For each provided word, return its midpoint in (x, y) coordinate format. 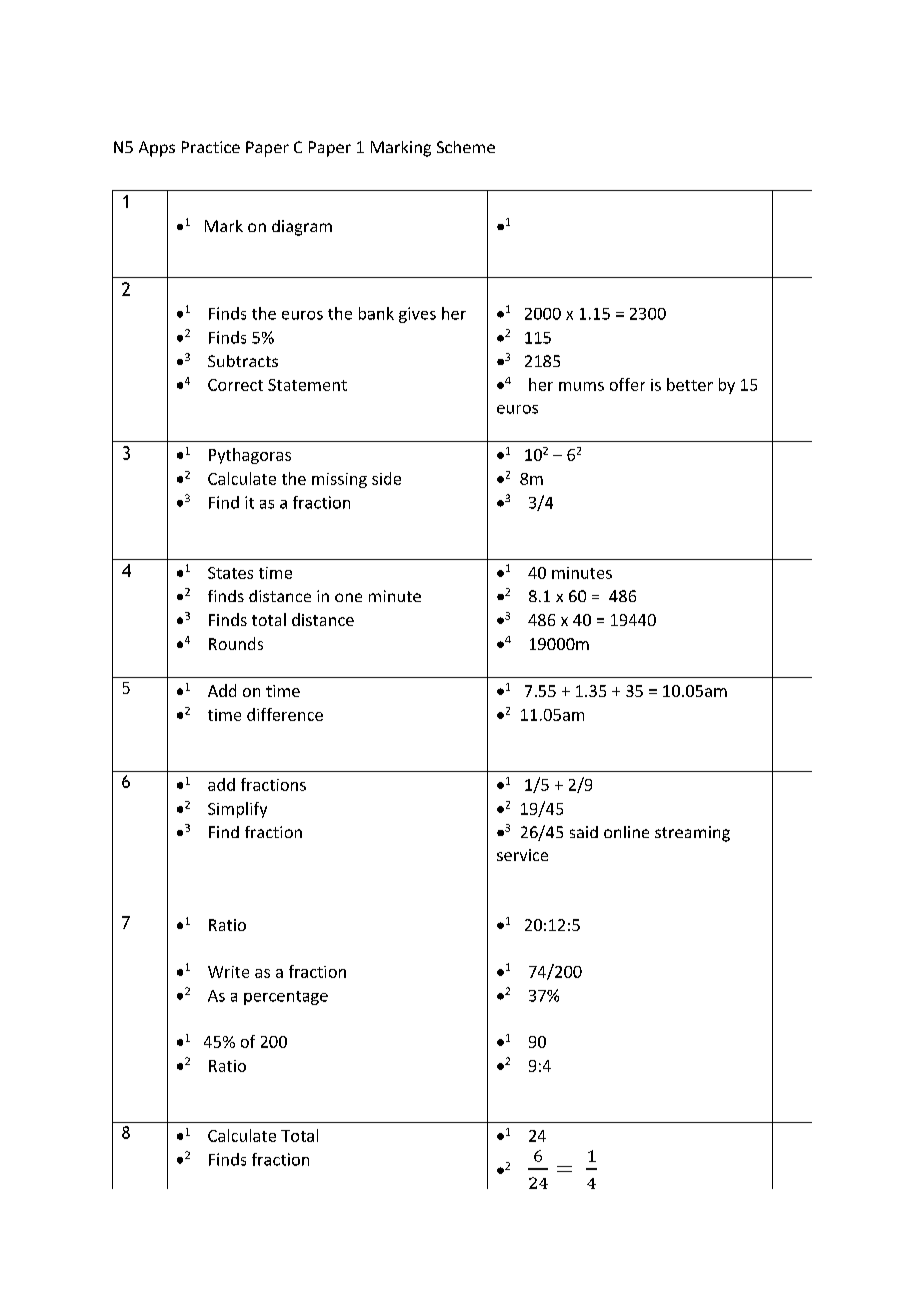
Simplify (237, 810)
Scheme (466, 147)
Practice (211, 147)
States (230, 573)
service (522, 855)
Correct (235, 385)
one (348, 597)
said (584, 832)
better (690, 384)
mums (581, 386)
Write (228, 972)
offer (627, 384)
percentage (286, 998)
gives (417, 315)
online (626, 832)
